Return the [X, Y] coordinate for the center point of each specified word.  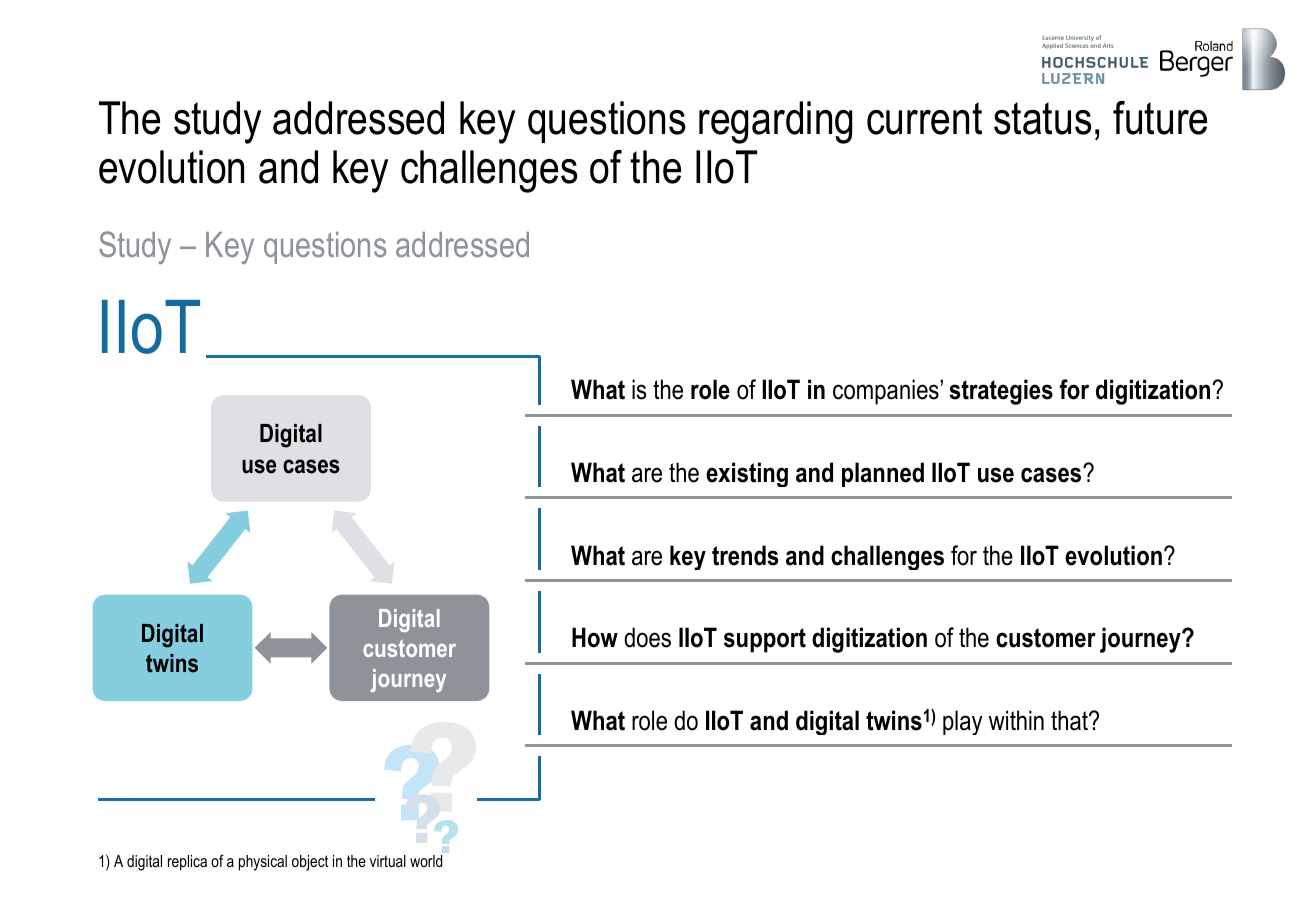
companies [887, 392]
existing [747, 474]
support [765, 640]
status [1042, 118]
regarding [776, 122]
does [647, 637]
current [924, 118]
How [595, 637]
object [310, 863]
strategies [1001, 392]
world [426, 861]
